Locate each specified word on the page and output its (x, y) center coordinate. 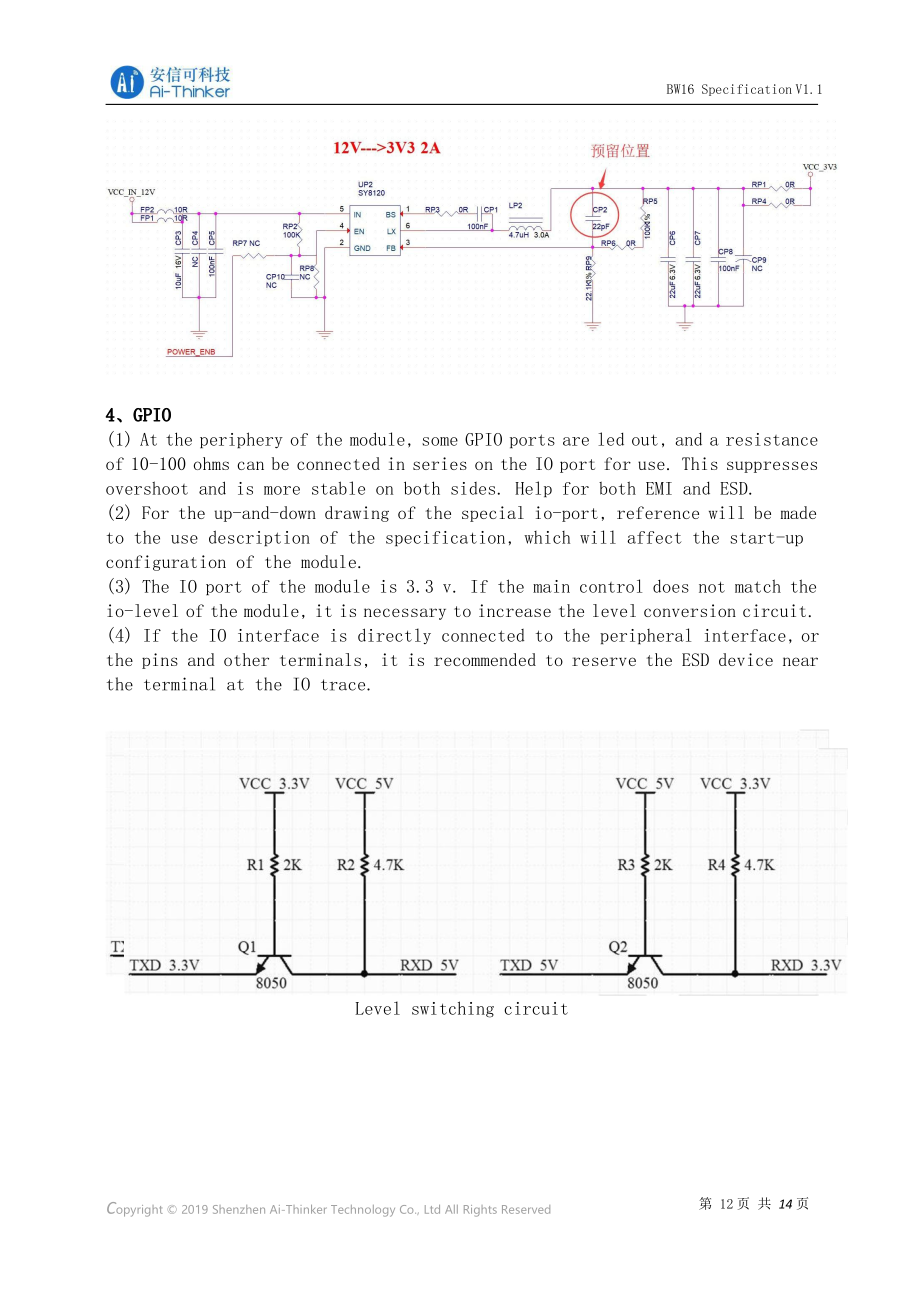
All (451, 1209)
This (700, 463)
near (800, 661)
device (746, 659)
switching (453, 1009)
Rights (480, 1211)
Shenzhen (239, 1209)
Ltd (432, 1209)
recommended (485, 659)
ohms (211, 463)
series (440, 463)
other (246, 659)
